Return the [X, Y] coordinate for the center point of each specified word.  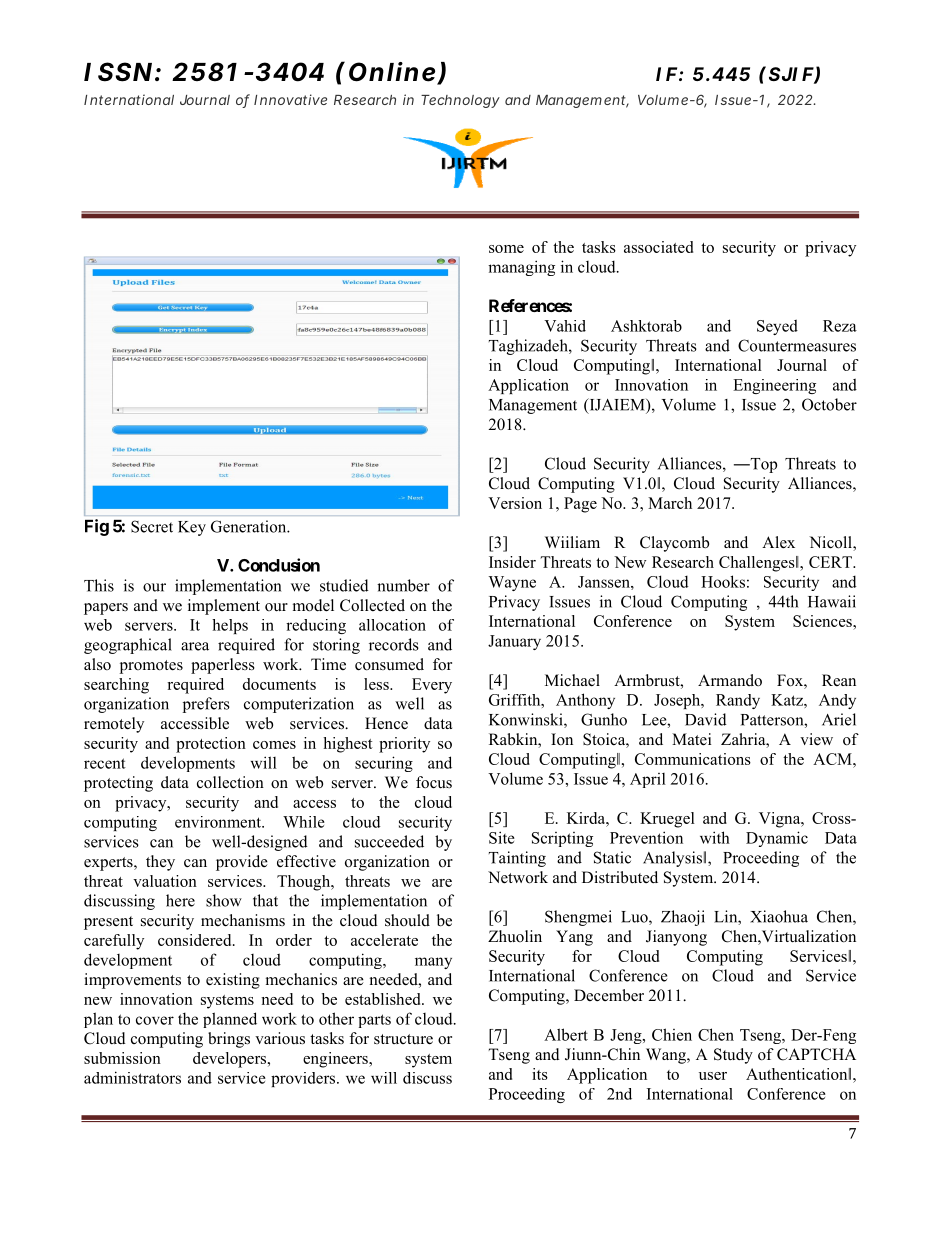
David [706, 719]
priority [404, 745]
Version [515, 503]
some [506, 249]
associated [658, 247]
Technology [460, 101]
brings [229, 1040]
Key [192, 528]
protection [211, 745]
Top [762, 465]
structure [403, 1039]
